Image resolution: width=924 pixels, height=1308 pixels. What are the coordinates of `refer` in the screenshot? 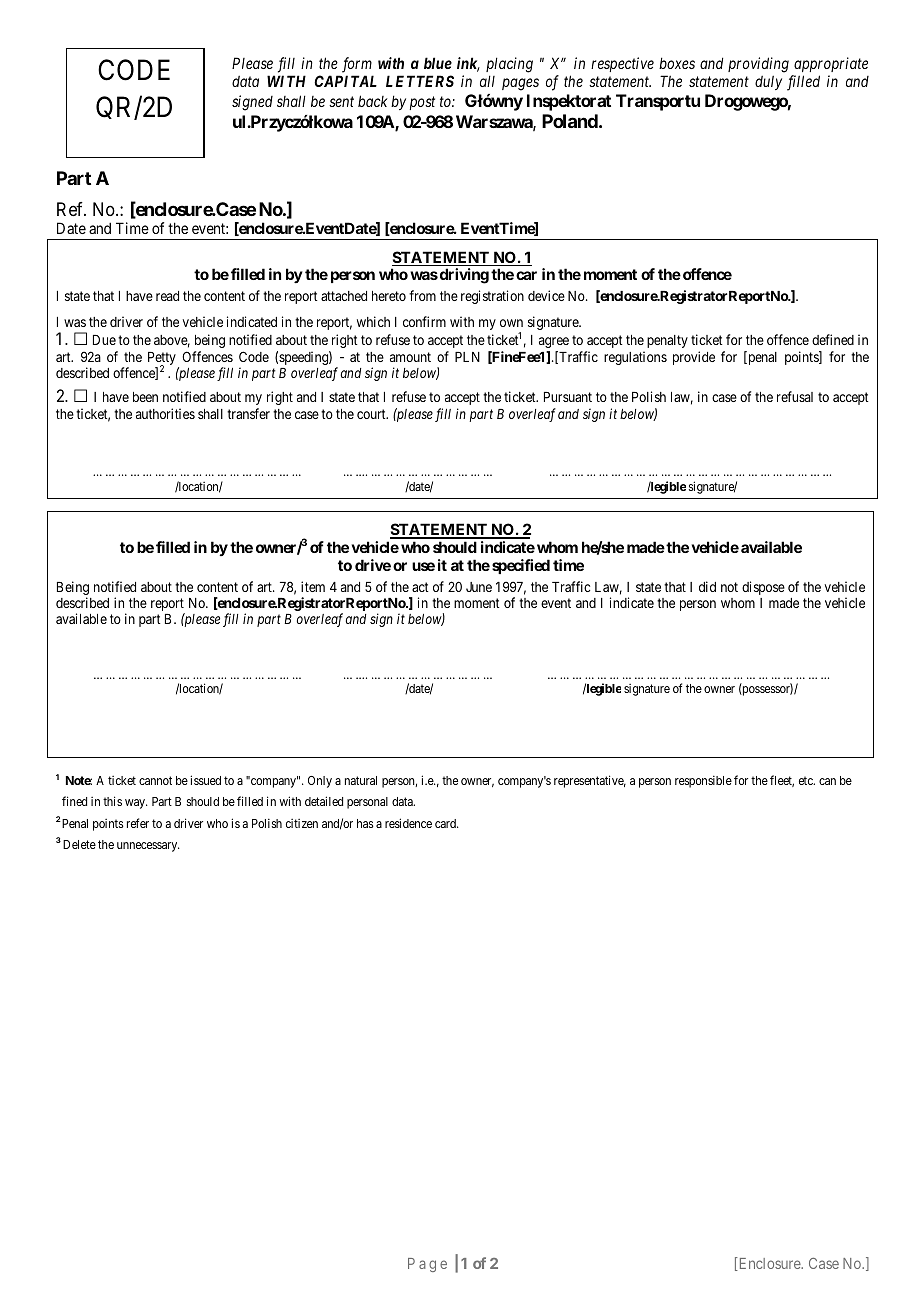 It's located at (138, 823).
